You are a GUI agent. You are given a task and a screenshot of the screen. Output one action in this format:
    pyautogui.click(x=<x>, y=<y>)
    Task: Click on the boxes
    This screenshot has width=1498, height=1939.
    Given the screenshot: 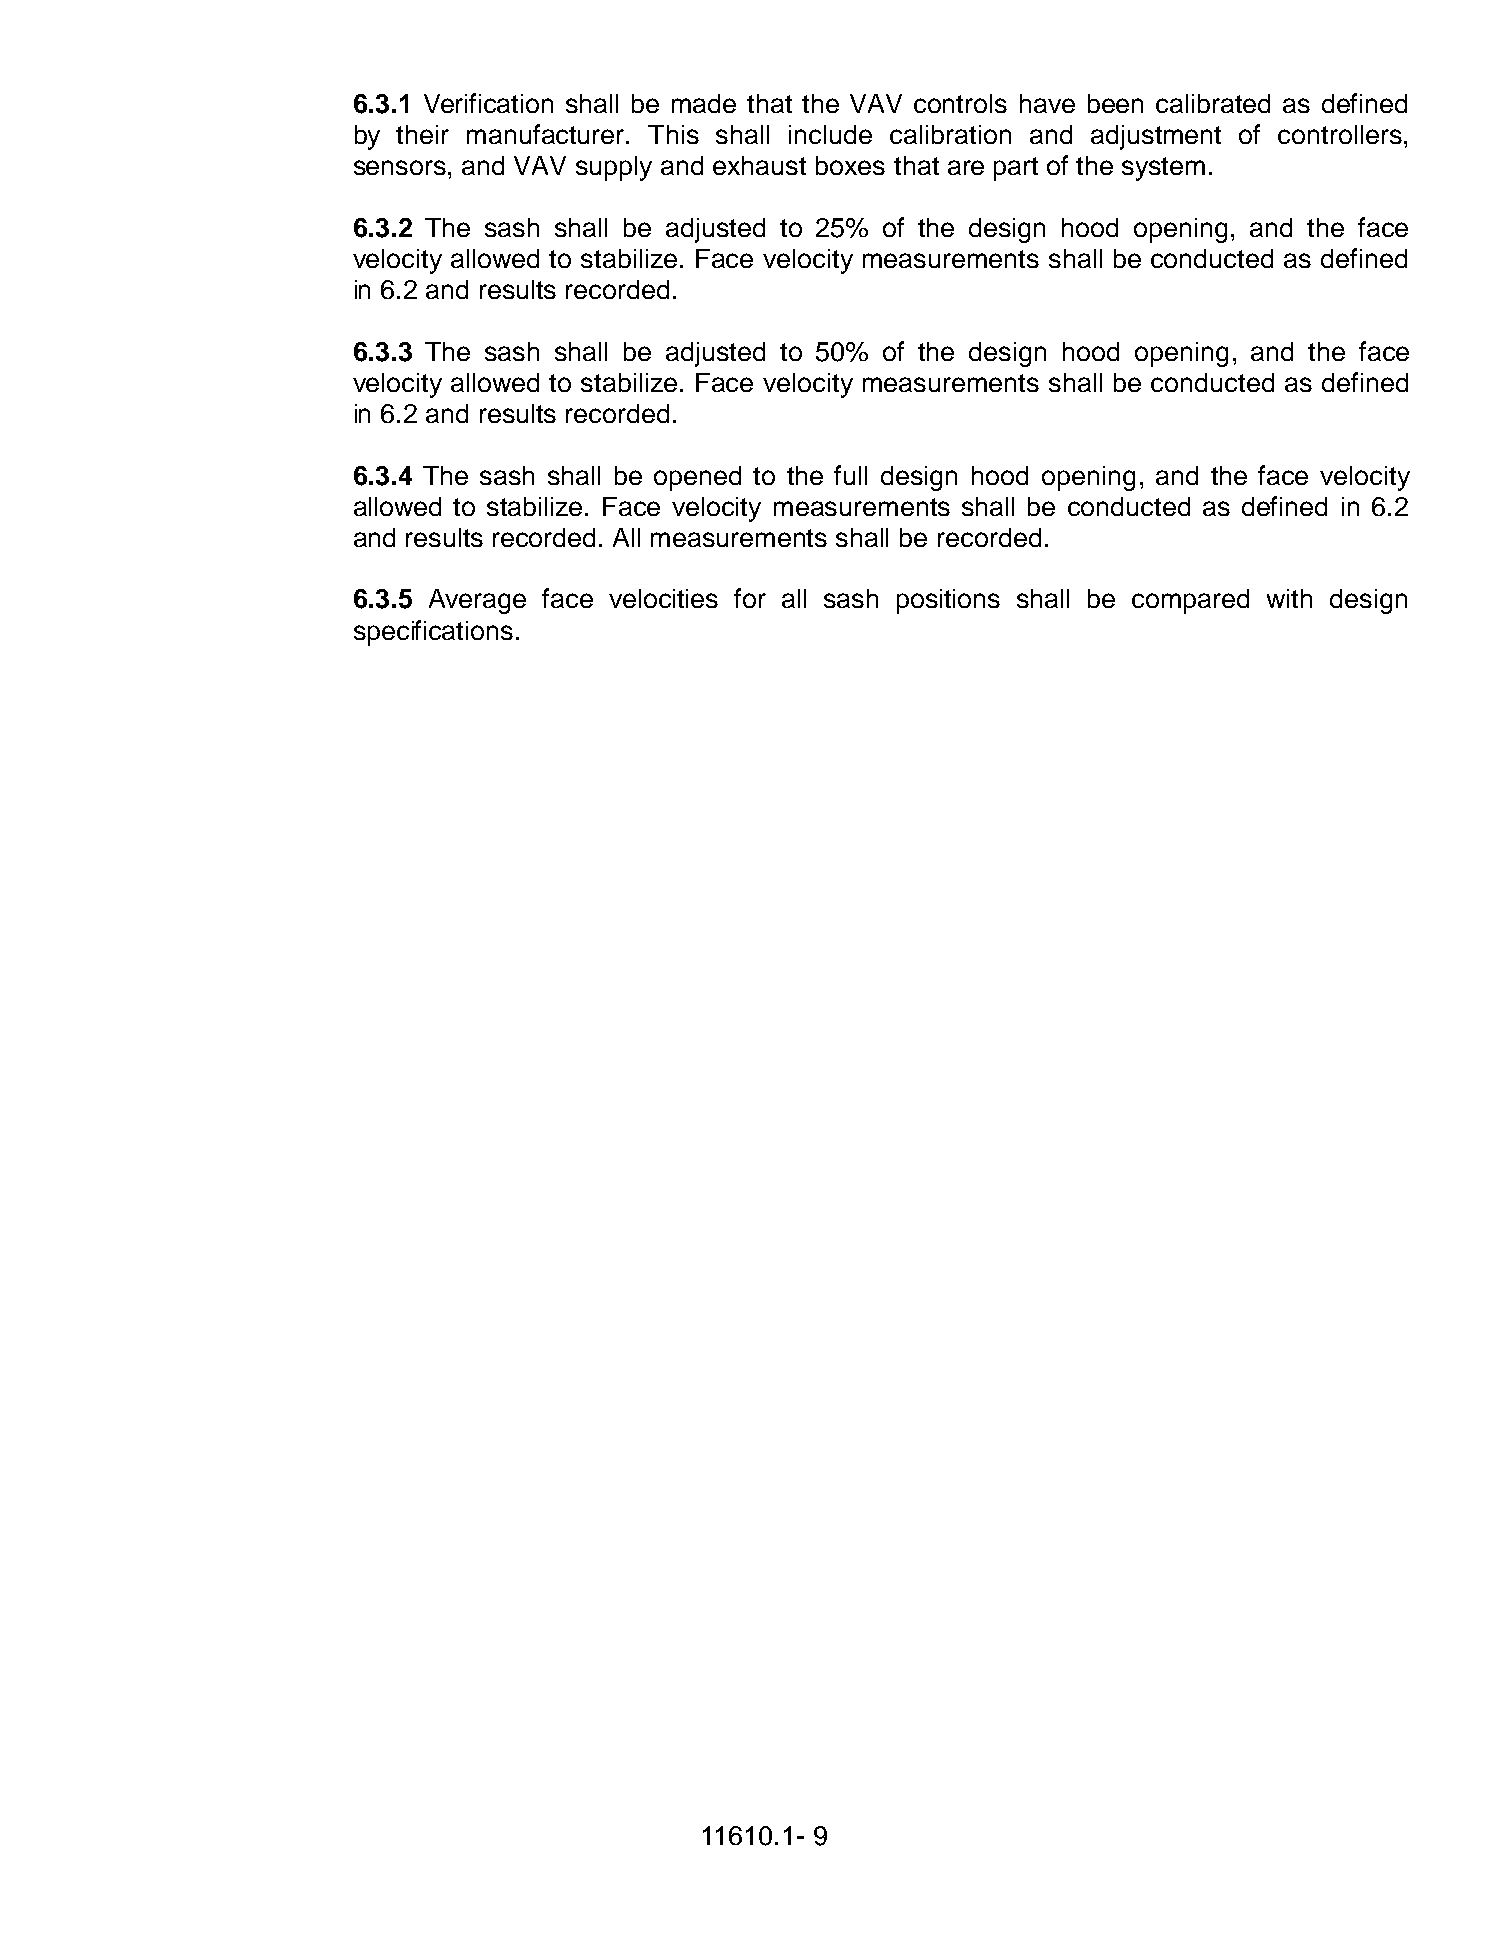 What is the action you would take?
    pyautogui.click(x=850, y=165)
